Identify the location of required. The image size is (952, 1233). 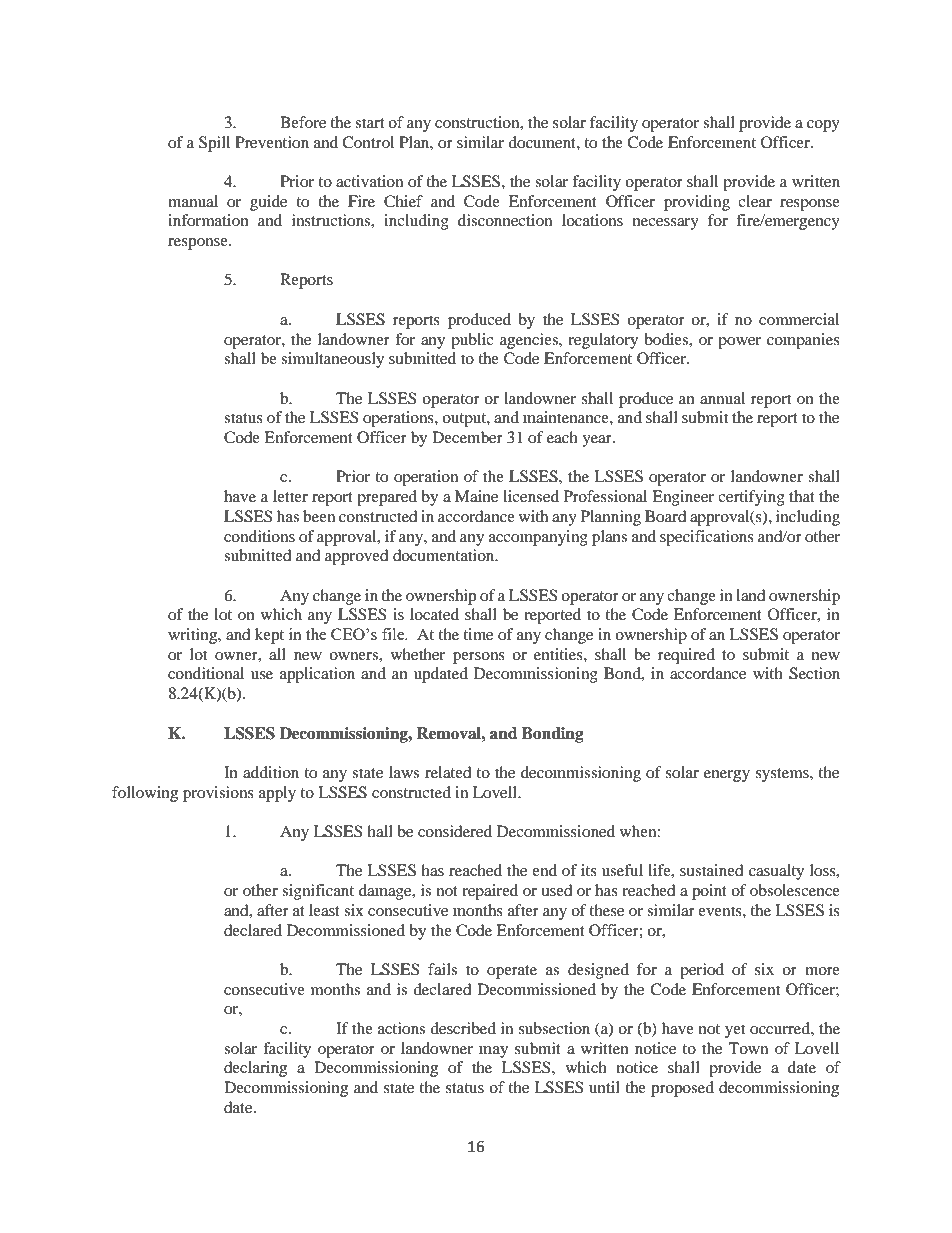
(686, 656).
